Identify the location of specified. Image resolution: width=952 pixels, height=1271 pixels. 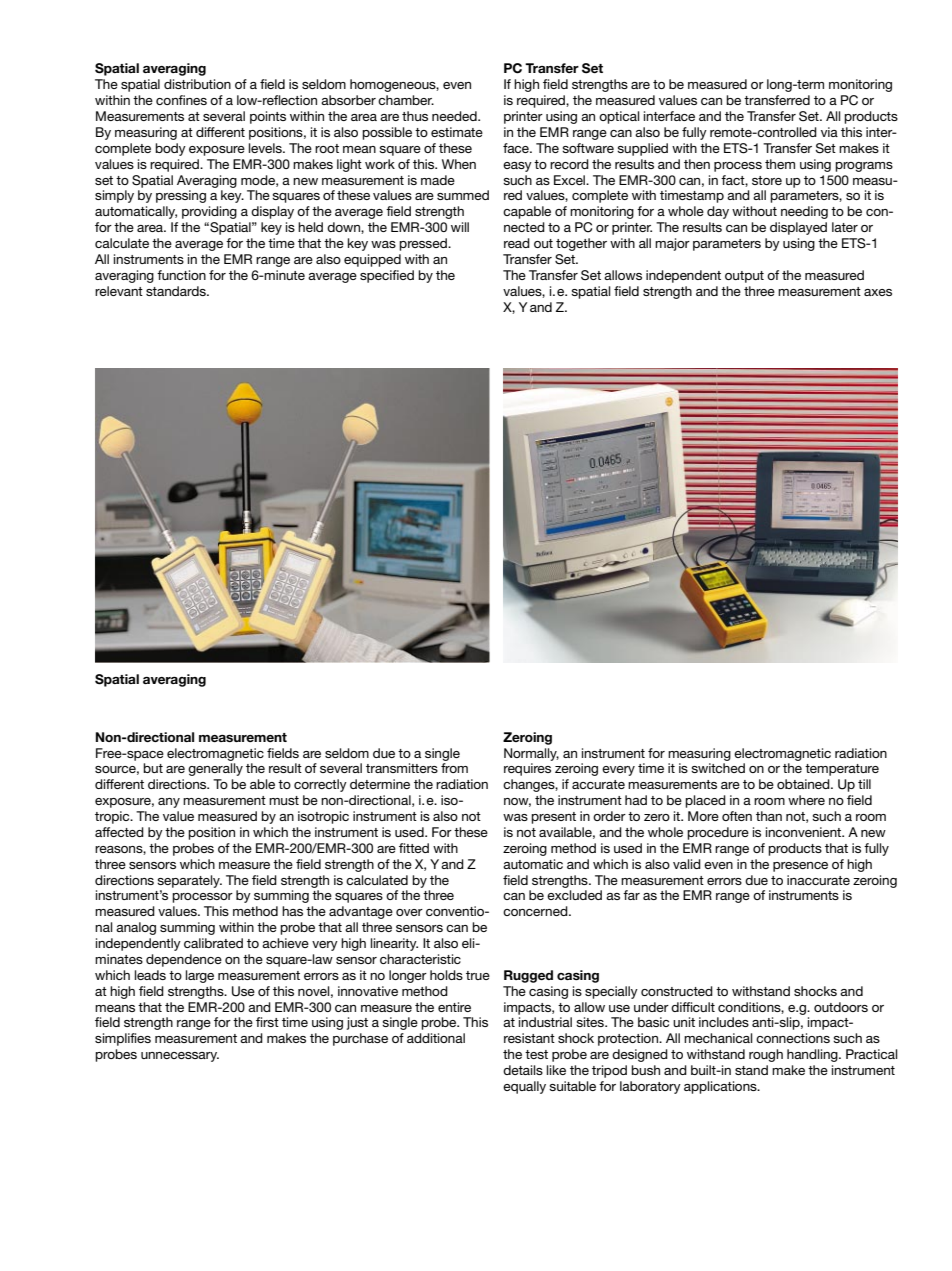
(387, 276).
